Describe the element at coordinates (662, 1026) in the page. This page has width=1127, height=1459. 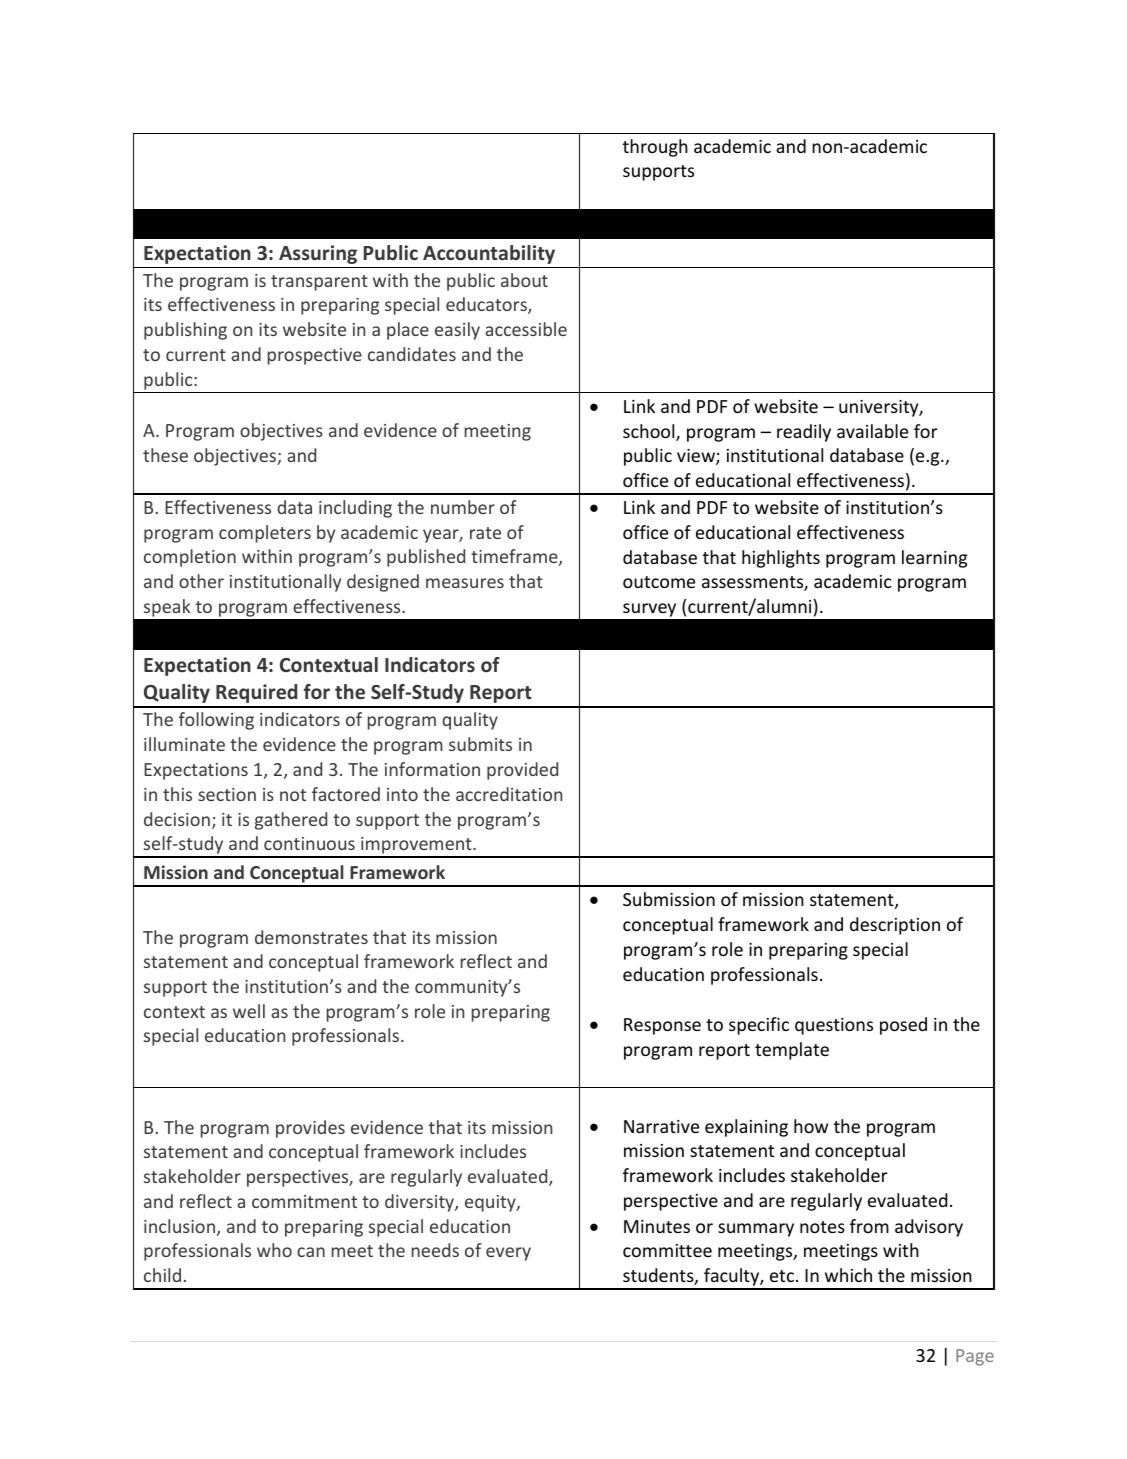
I see `Response` at that location.
